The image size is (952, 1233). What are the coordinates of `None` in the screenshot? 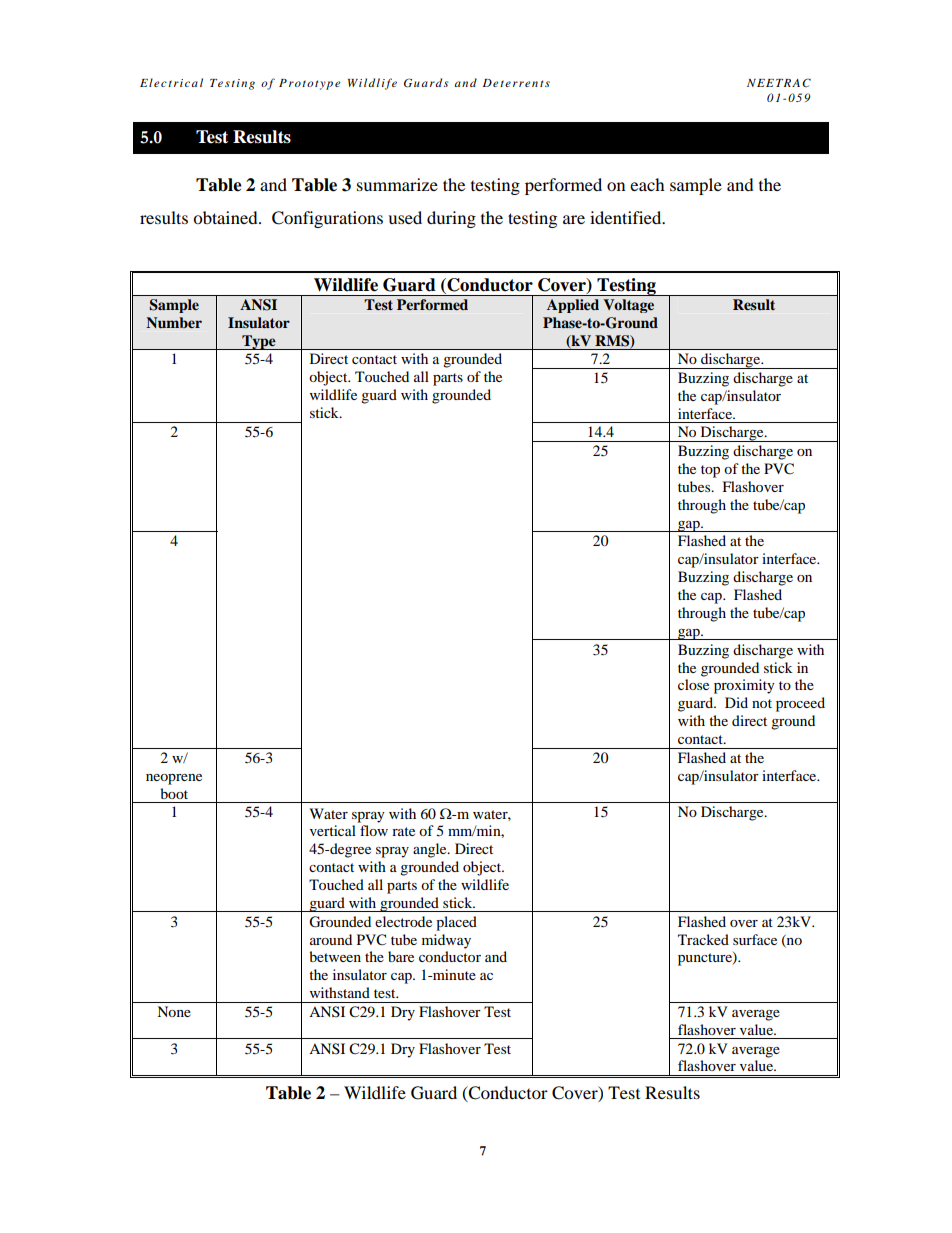 It's located at (174, 1011).
